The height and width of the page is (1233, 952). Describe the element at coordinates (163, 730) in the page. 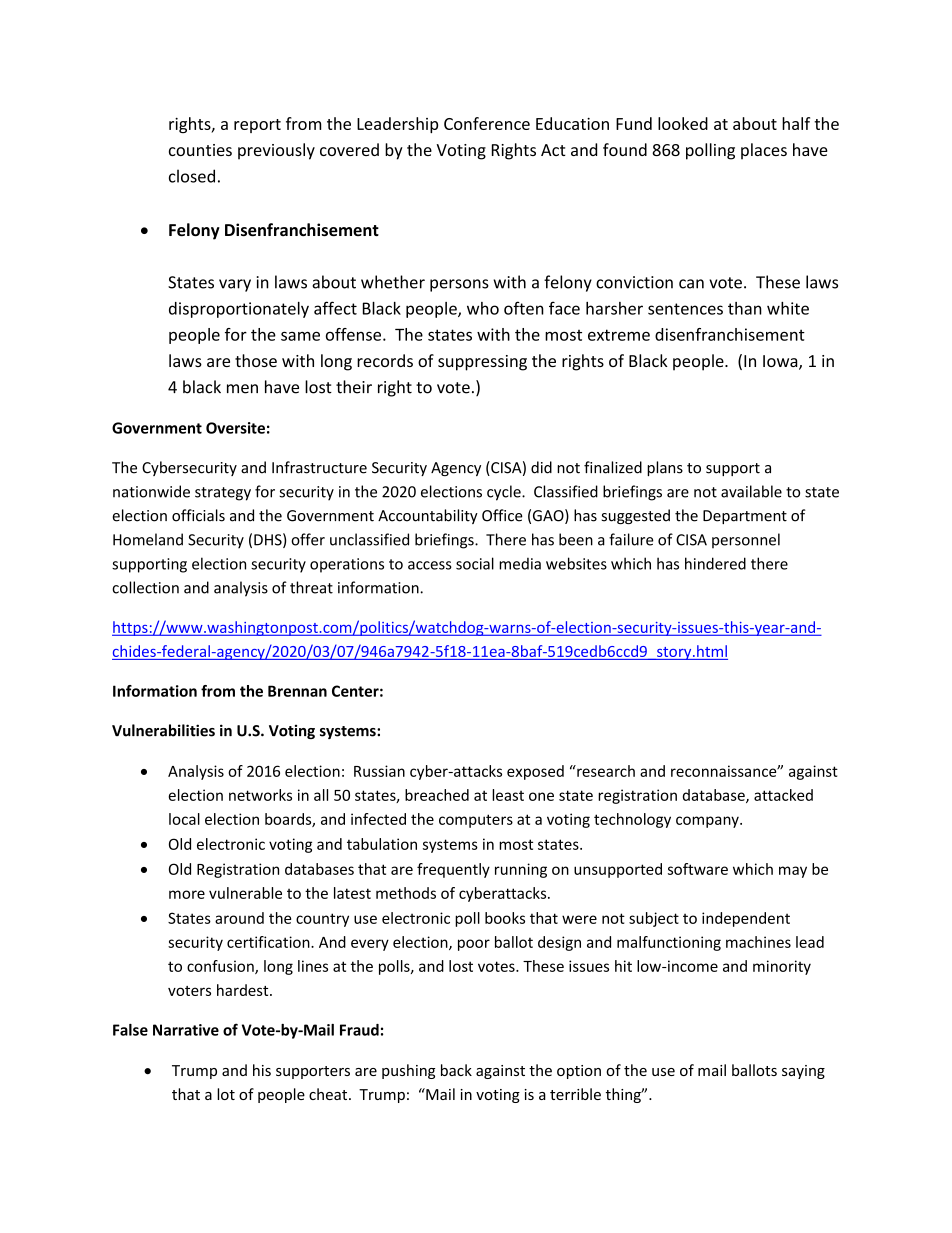

I see `Vulnerabilities` at that location.
